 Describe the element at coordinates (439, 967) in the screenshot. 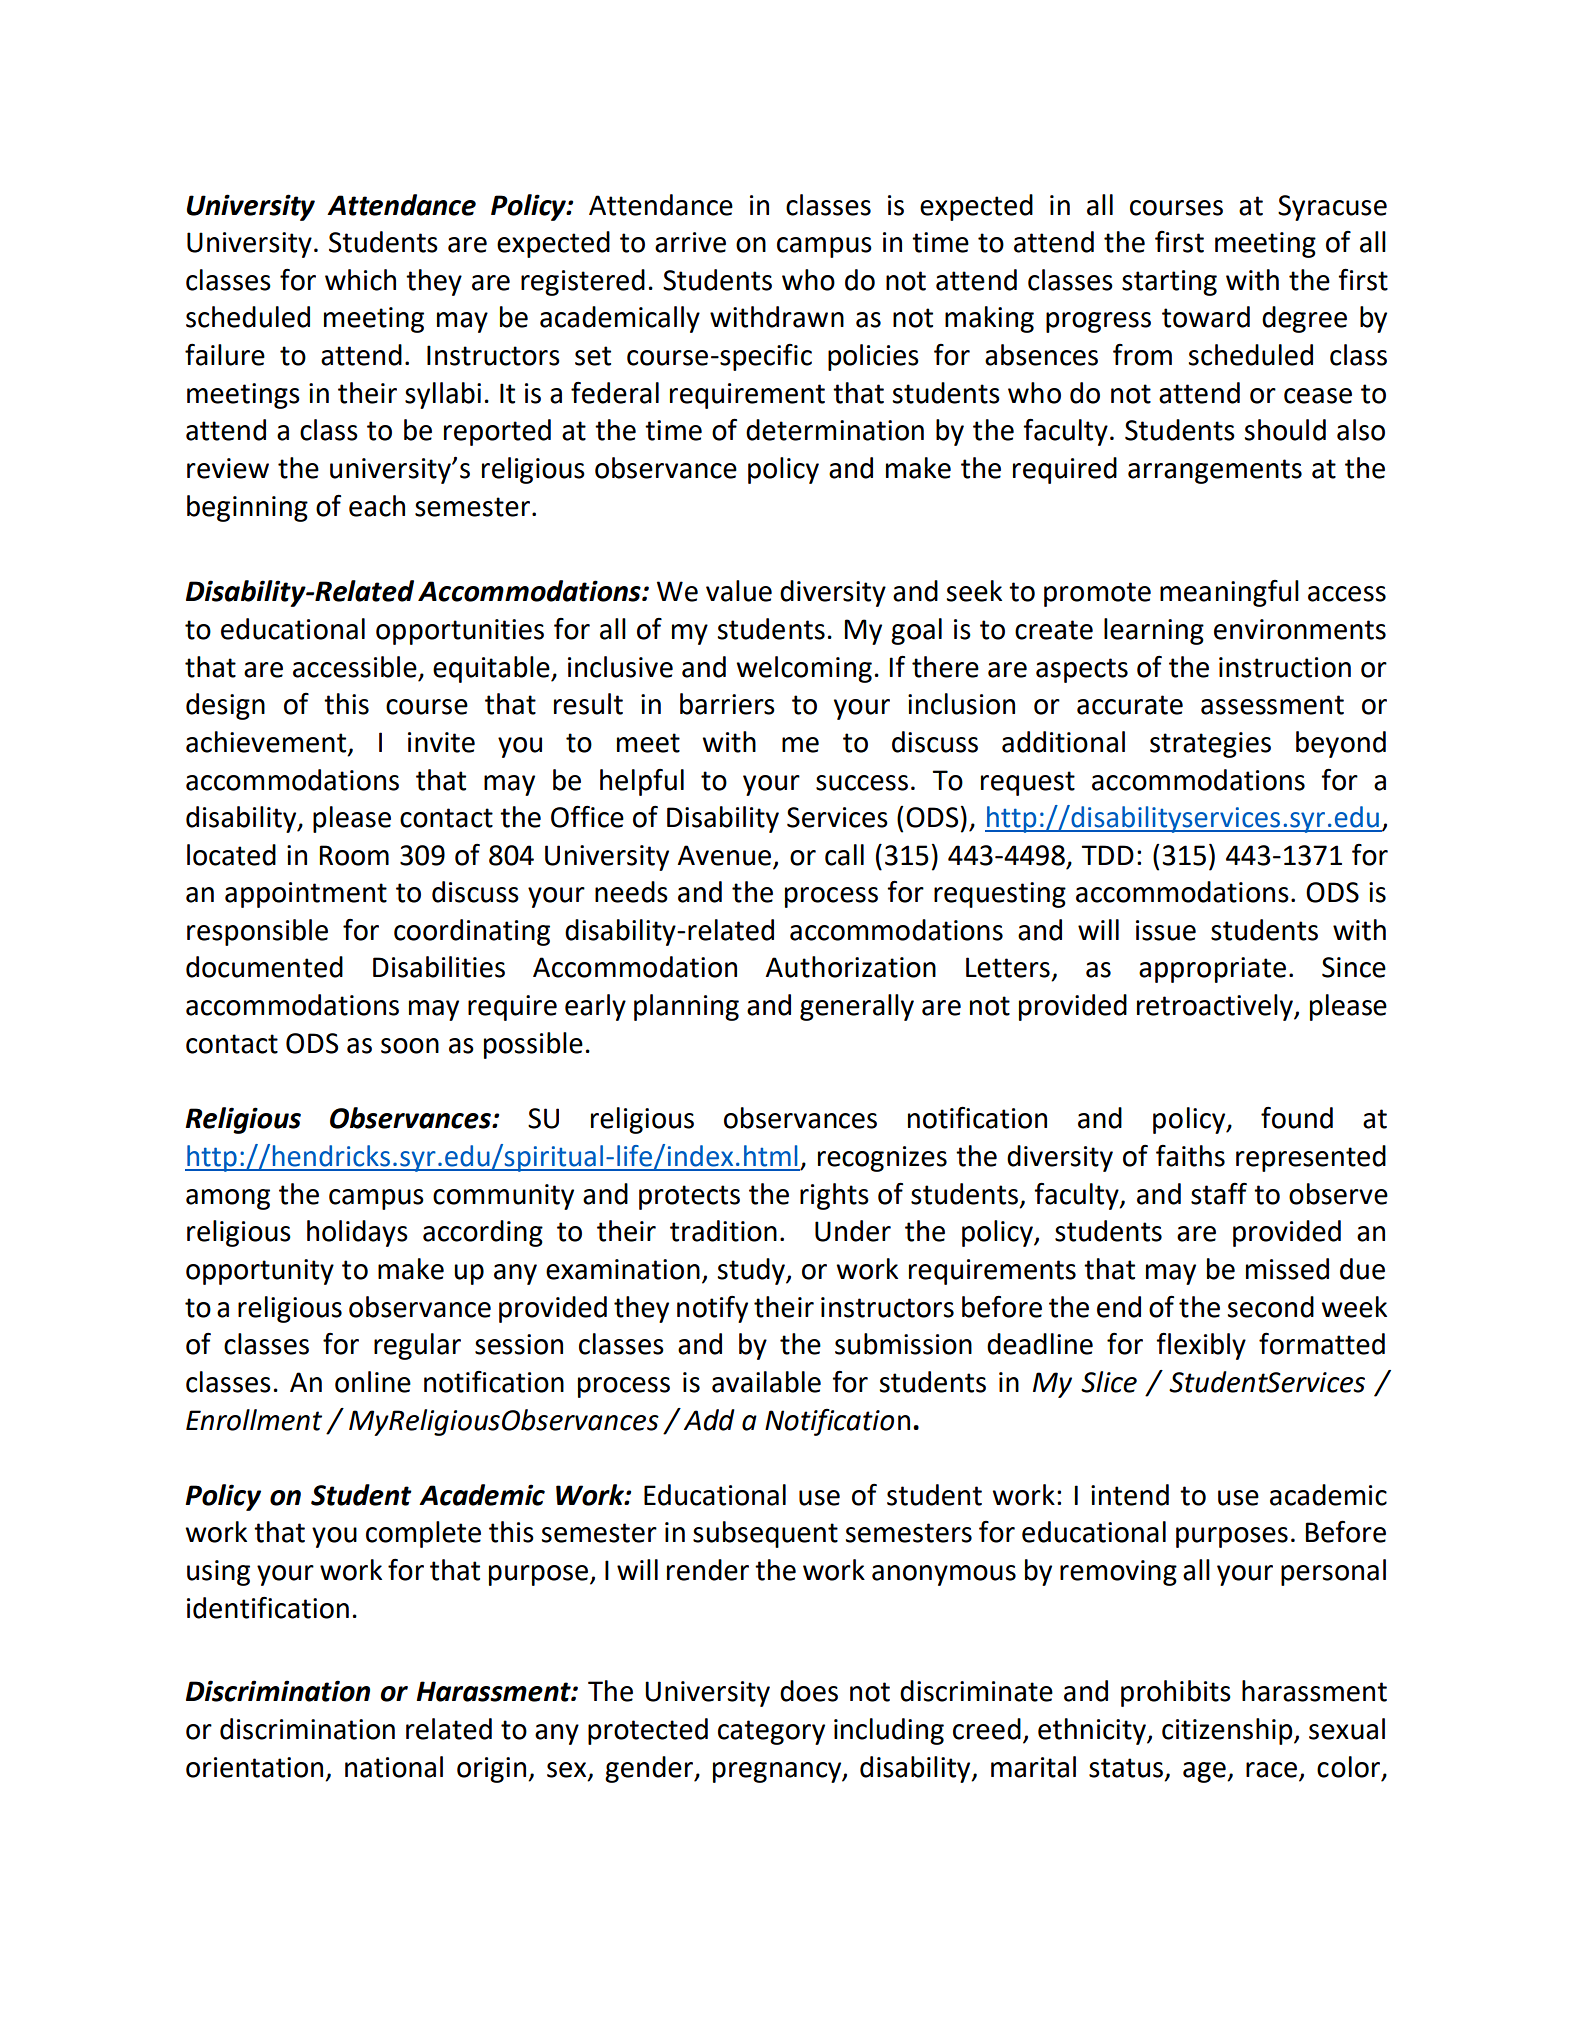

I see `Disabilities` at that location.
